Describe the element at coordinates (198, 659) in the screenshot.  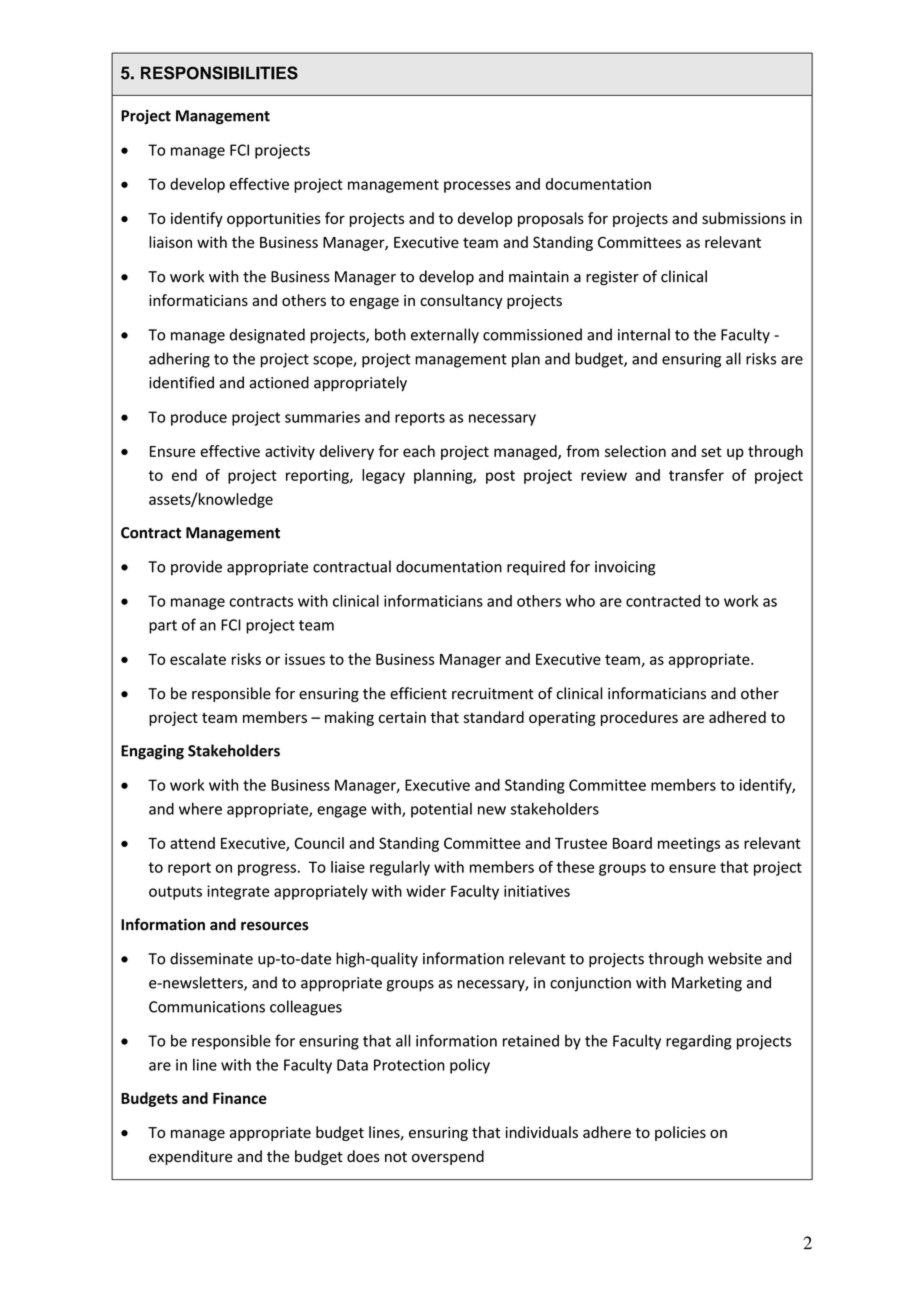
I see `escalate` at that location.
